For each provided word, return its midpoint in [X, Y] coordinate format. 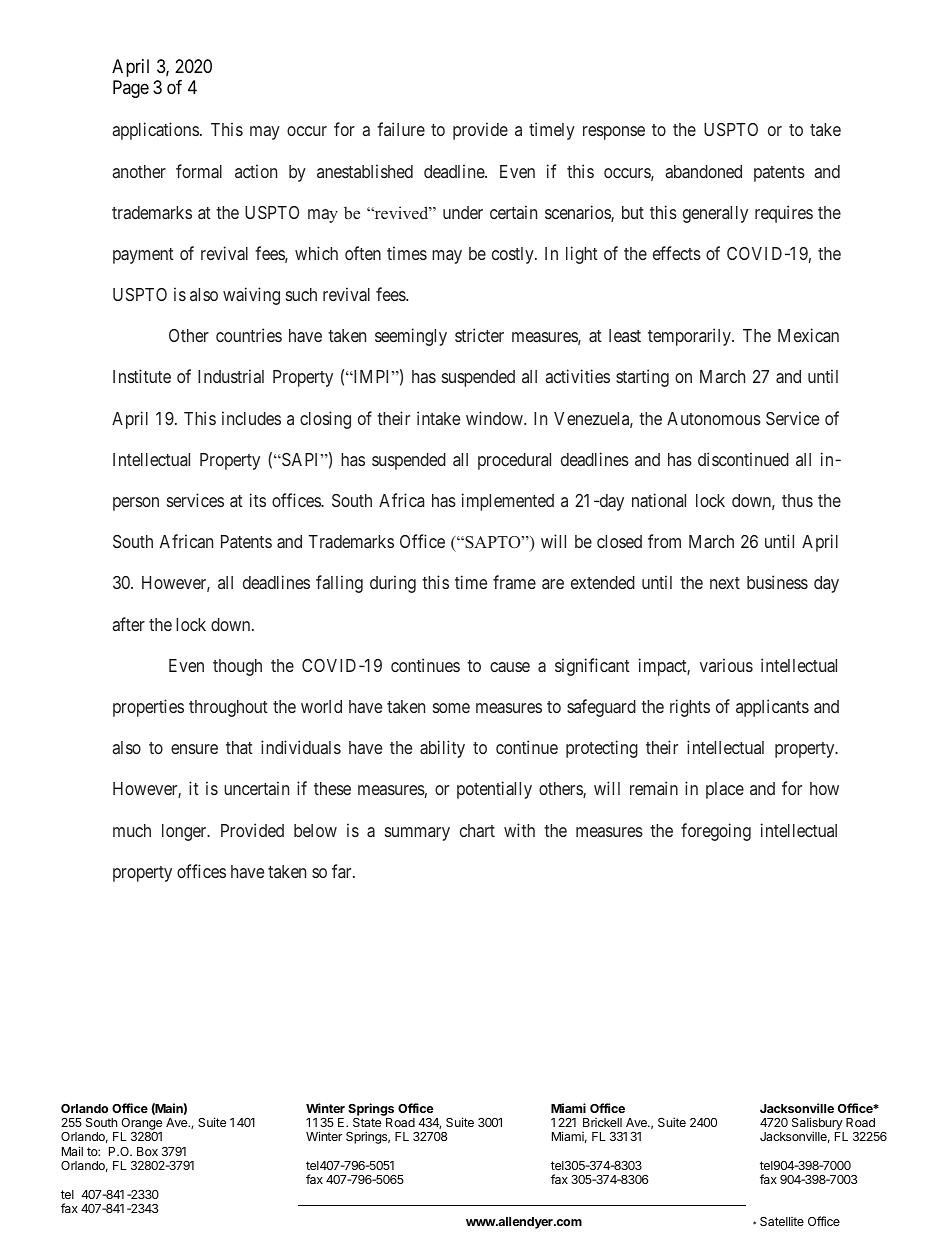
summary [417, 834]
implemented [508, 502]
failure [401, 129]
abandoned [703, 171]
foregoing [716, 832]
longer [185, 832]
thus [797, 500]
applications [155, 131]
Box [147, 1151]
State [367, 1122]
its [258, 500]
